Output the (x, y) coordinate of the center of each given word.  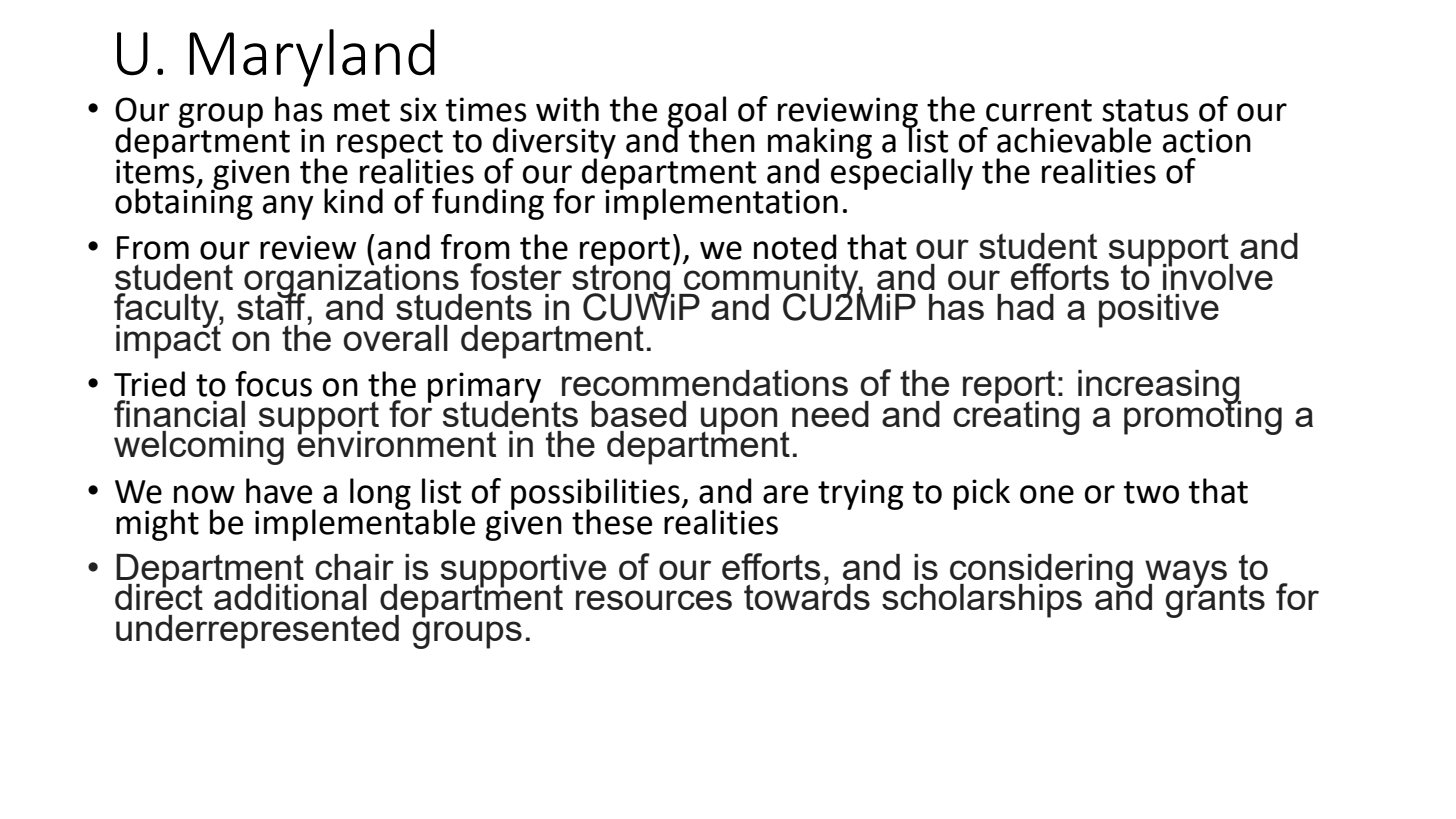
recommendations (705, 383)
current (1039, 110)
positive (1159, 311)
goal (697, 113)
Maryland (312, 58)
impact (169, 340)
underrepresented (257, 632)
